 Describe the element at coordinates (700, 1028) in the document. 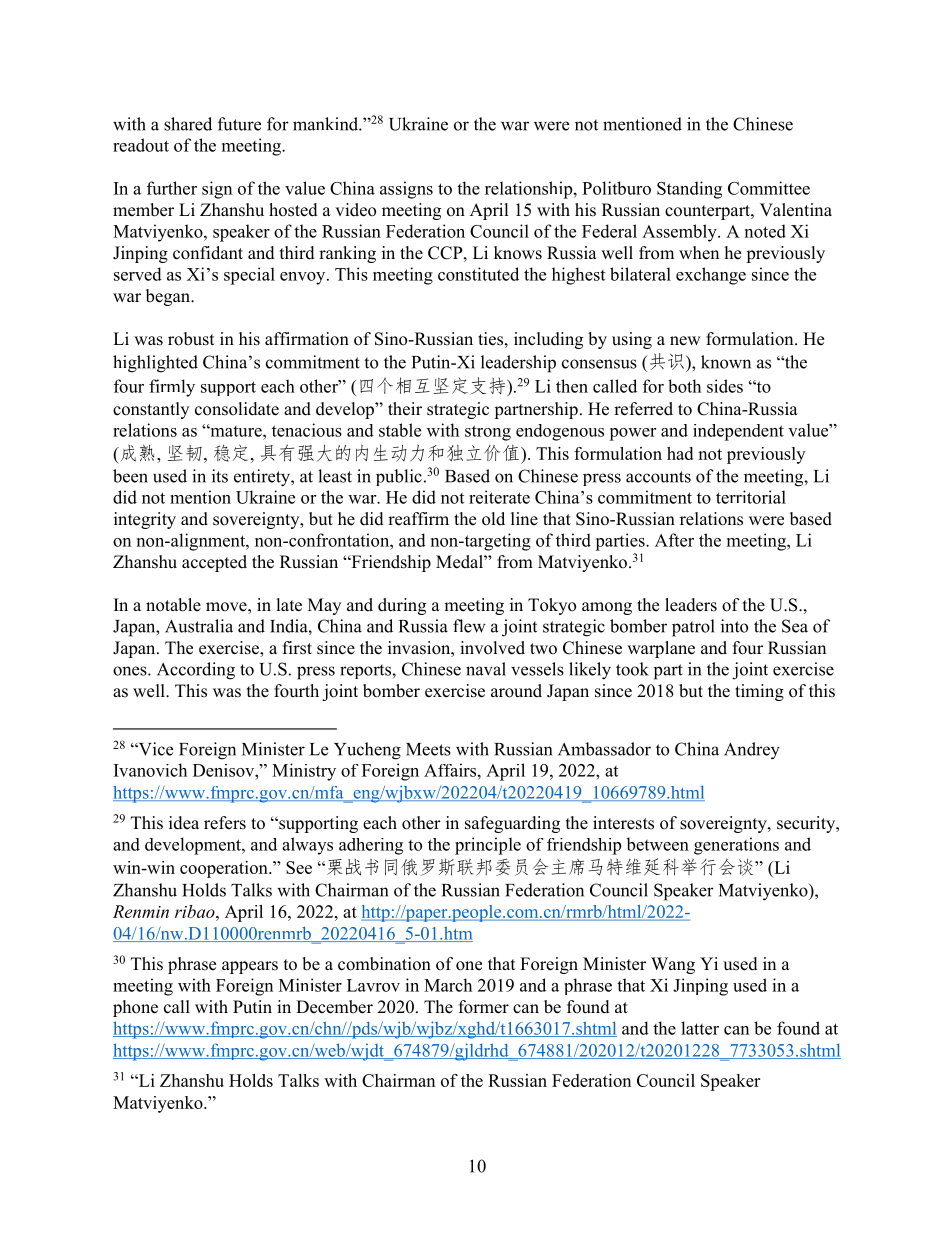

I see `latter` at that location.
